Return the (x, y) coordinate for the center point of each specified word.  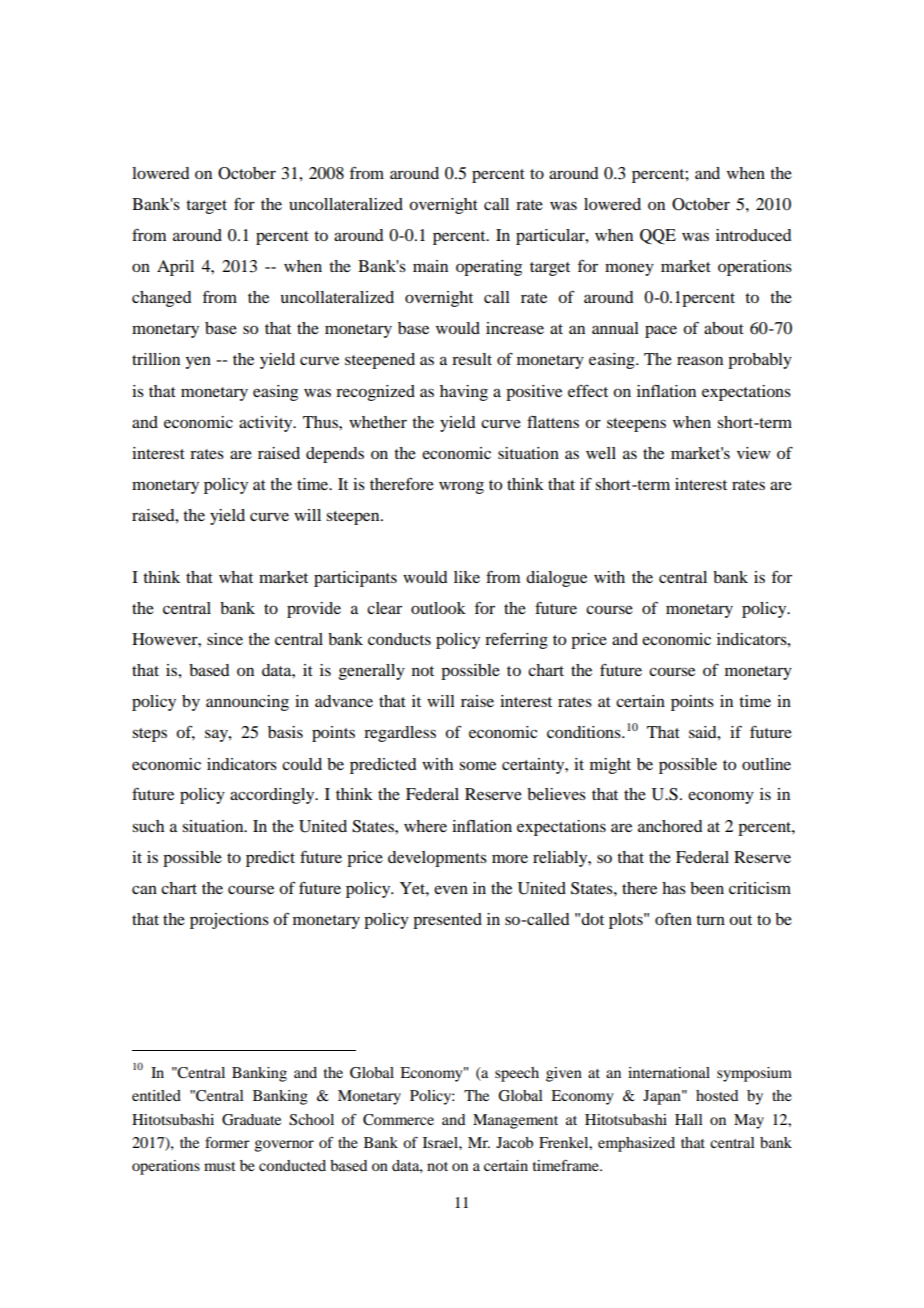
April (175, 268)
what (236, 577)
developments (437, 859)
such (148, 826)
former (227, 1142)
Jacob (514, 1142)
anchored (670, 826)
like (467, 577)
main (430, 266)
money (629, 269)
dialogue (556, 579)
